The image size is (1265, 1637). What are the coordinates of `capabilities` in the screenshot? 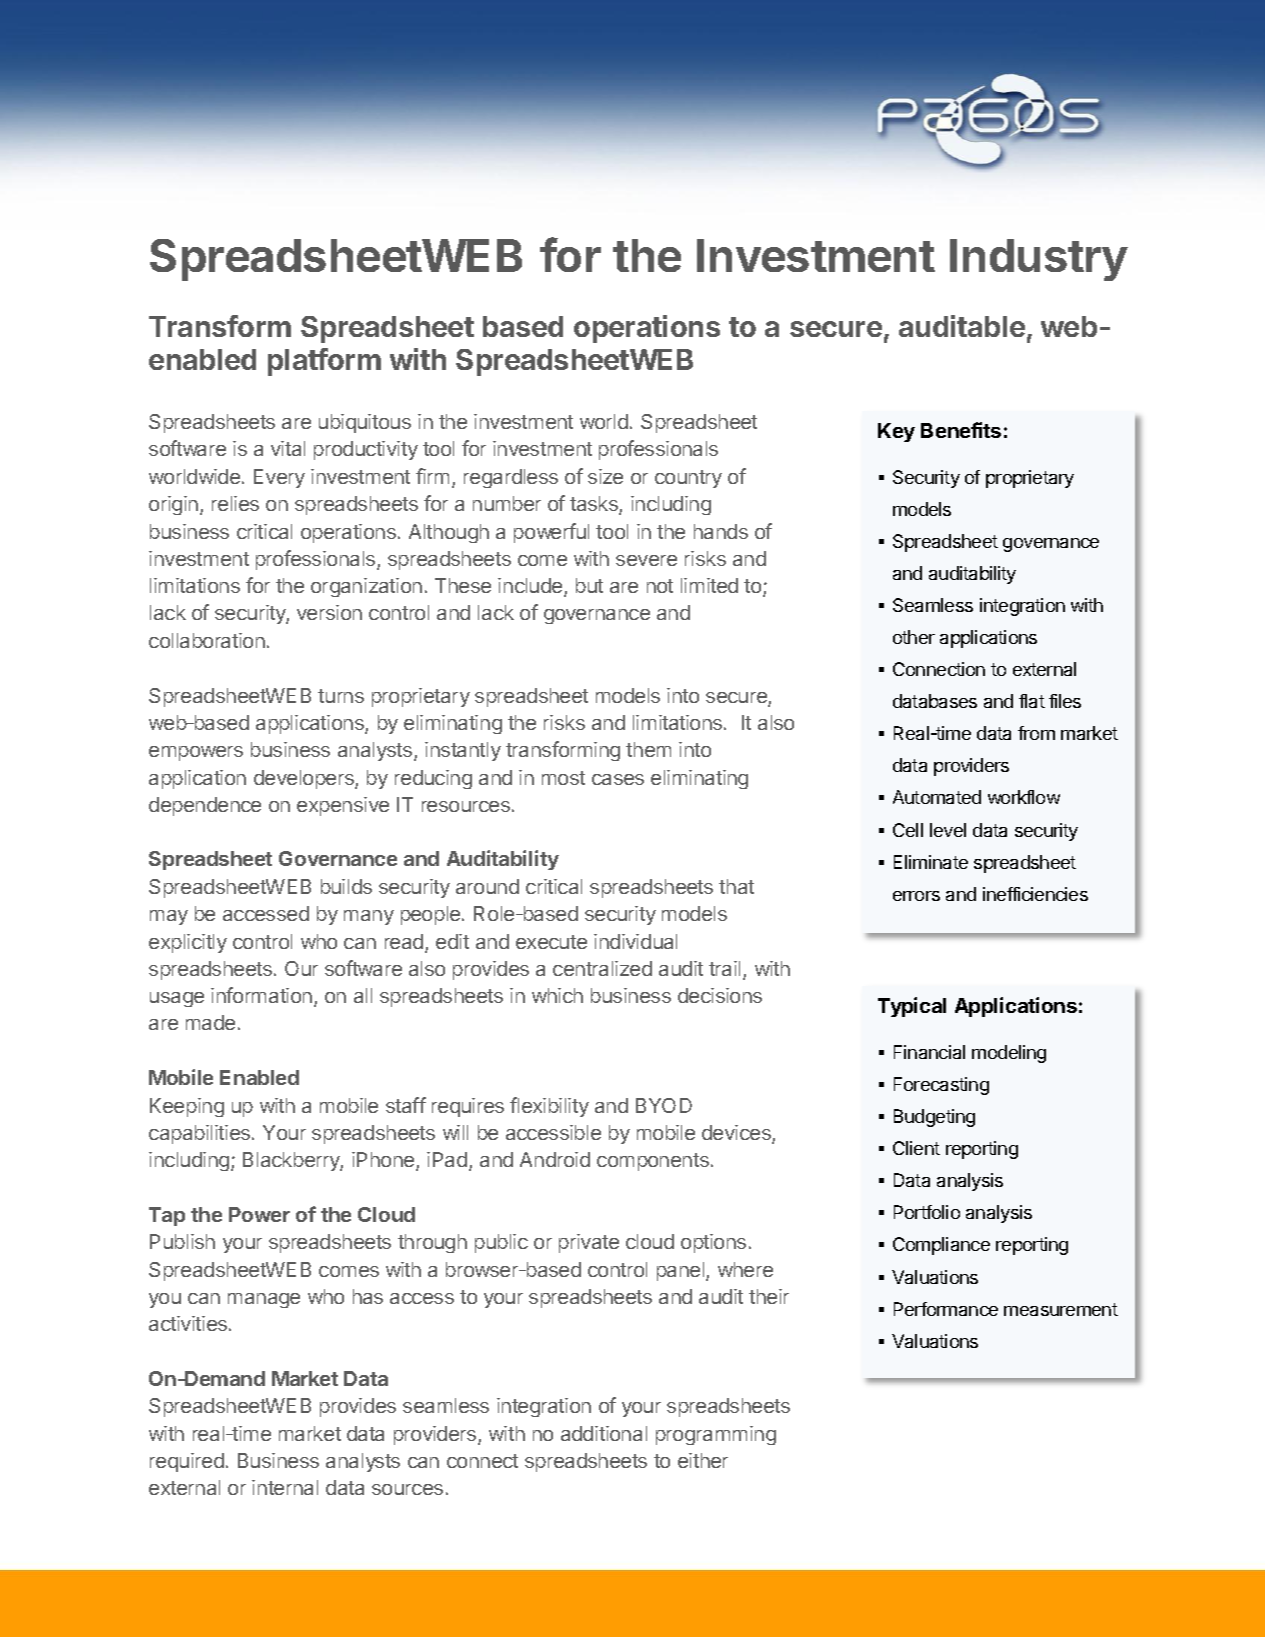 It's located at (201, 1134).
